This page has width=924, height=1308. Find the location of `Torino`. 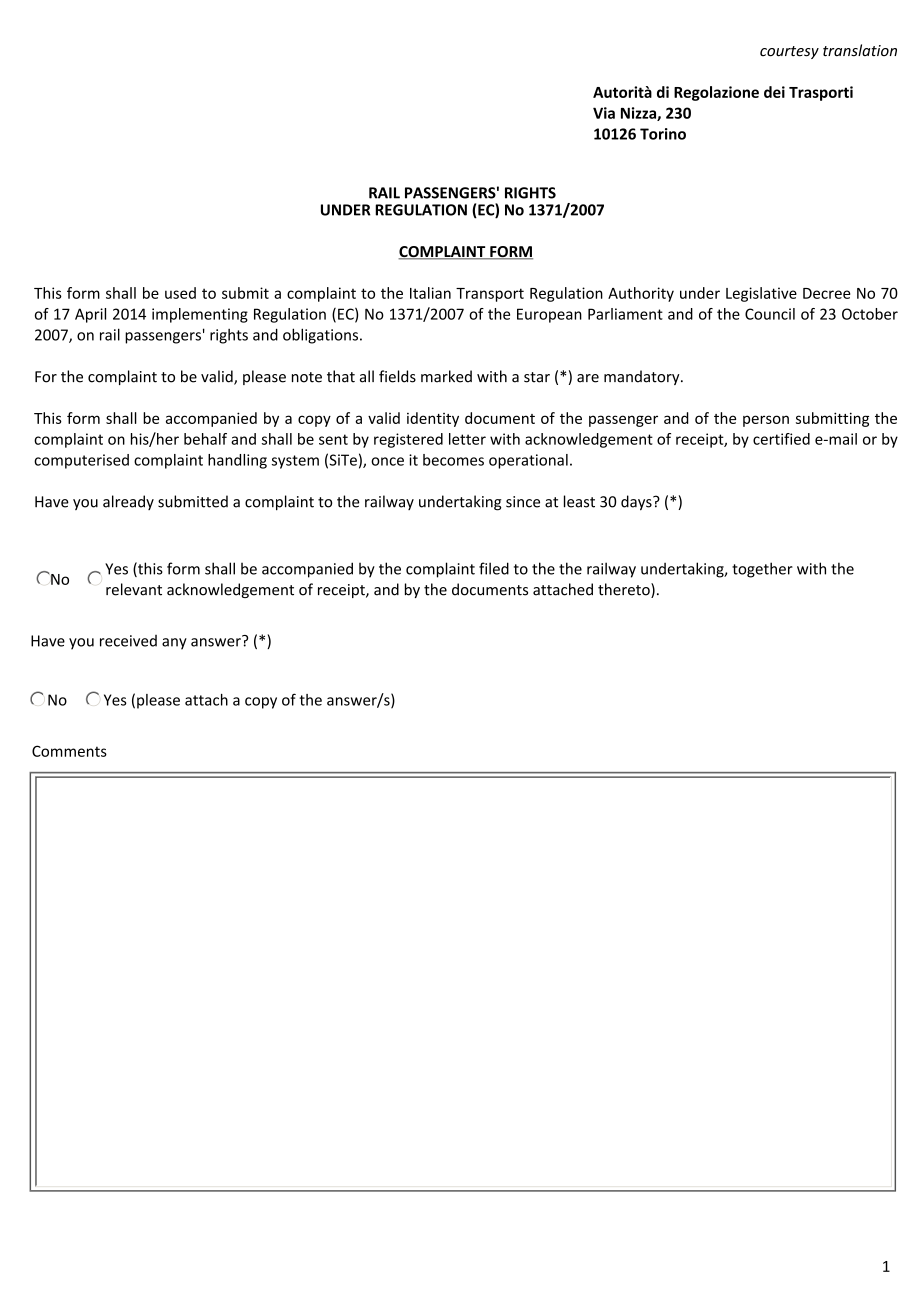

Torino is located at coordinates (663, 134).
